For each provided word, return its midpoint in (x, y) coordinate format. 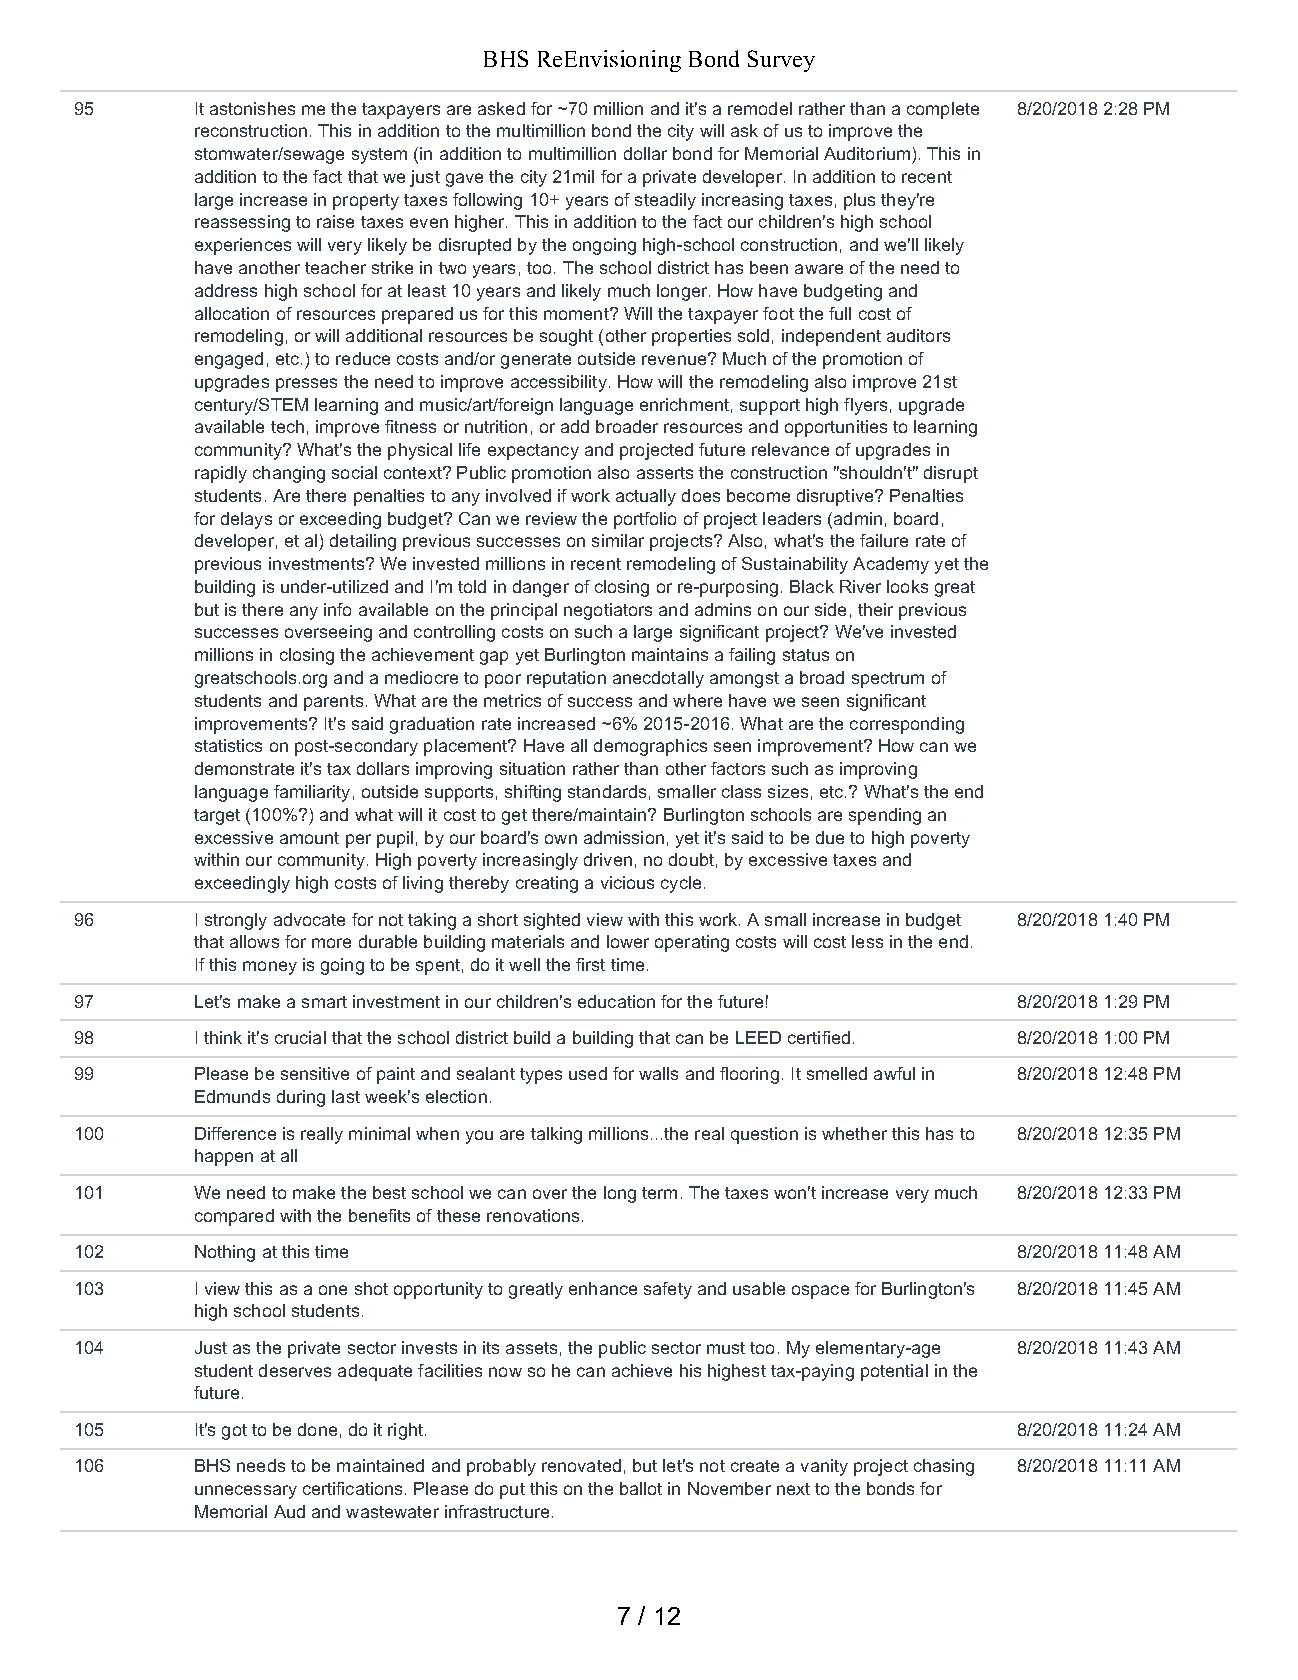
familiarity (312, 793)
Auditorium (867, 153)
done (317, 1429)
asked (501, 108)
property (366, 202)
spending (885, 816)
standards (607, 791)
